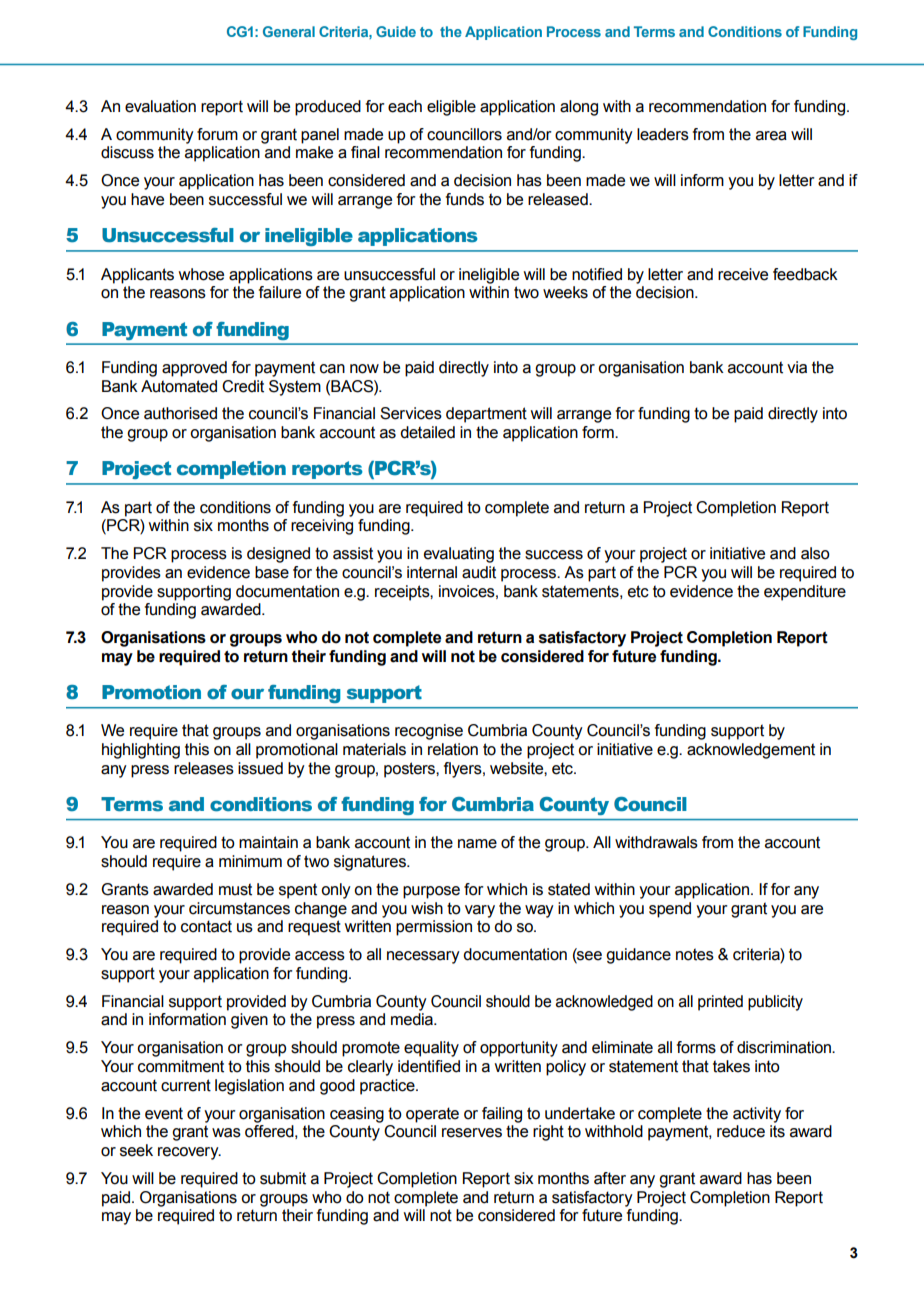 Image resolution: width=924 pixels, height=1308 pixels. Describe the element at coordinates (405, 106) in the page. I see `each` at that location.
